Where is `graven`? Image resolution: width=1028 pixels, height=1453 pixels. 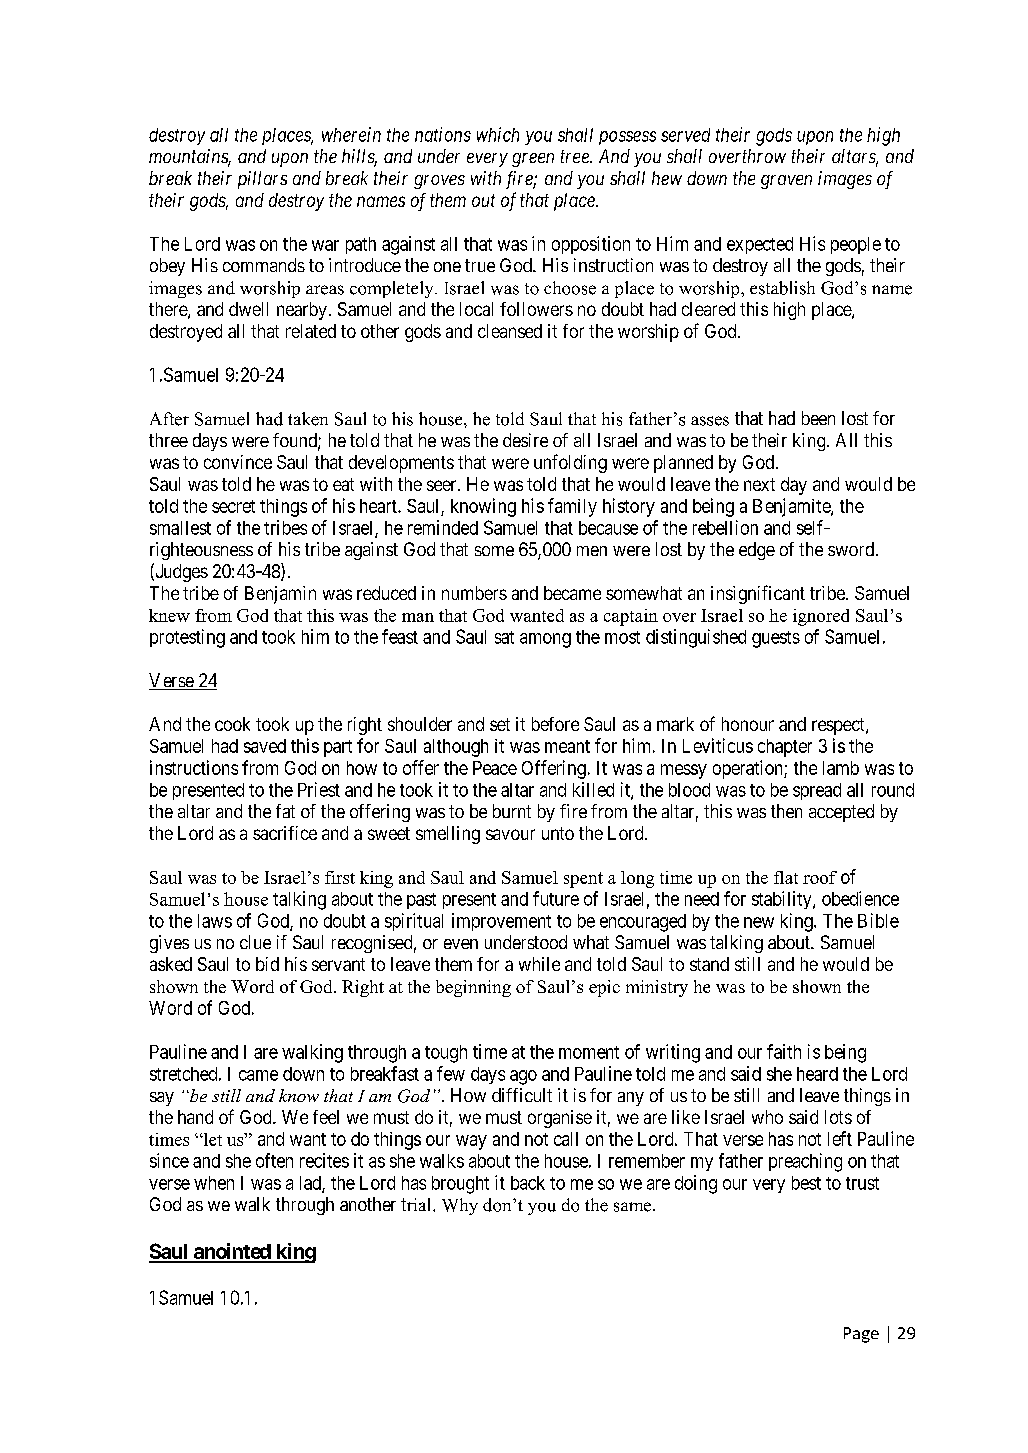
graven is located at coordinates (786, 182).
